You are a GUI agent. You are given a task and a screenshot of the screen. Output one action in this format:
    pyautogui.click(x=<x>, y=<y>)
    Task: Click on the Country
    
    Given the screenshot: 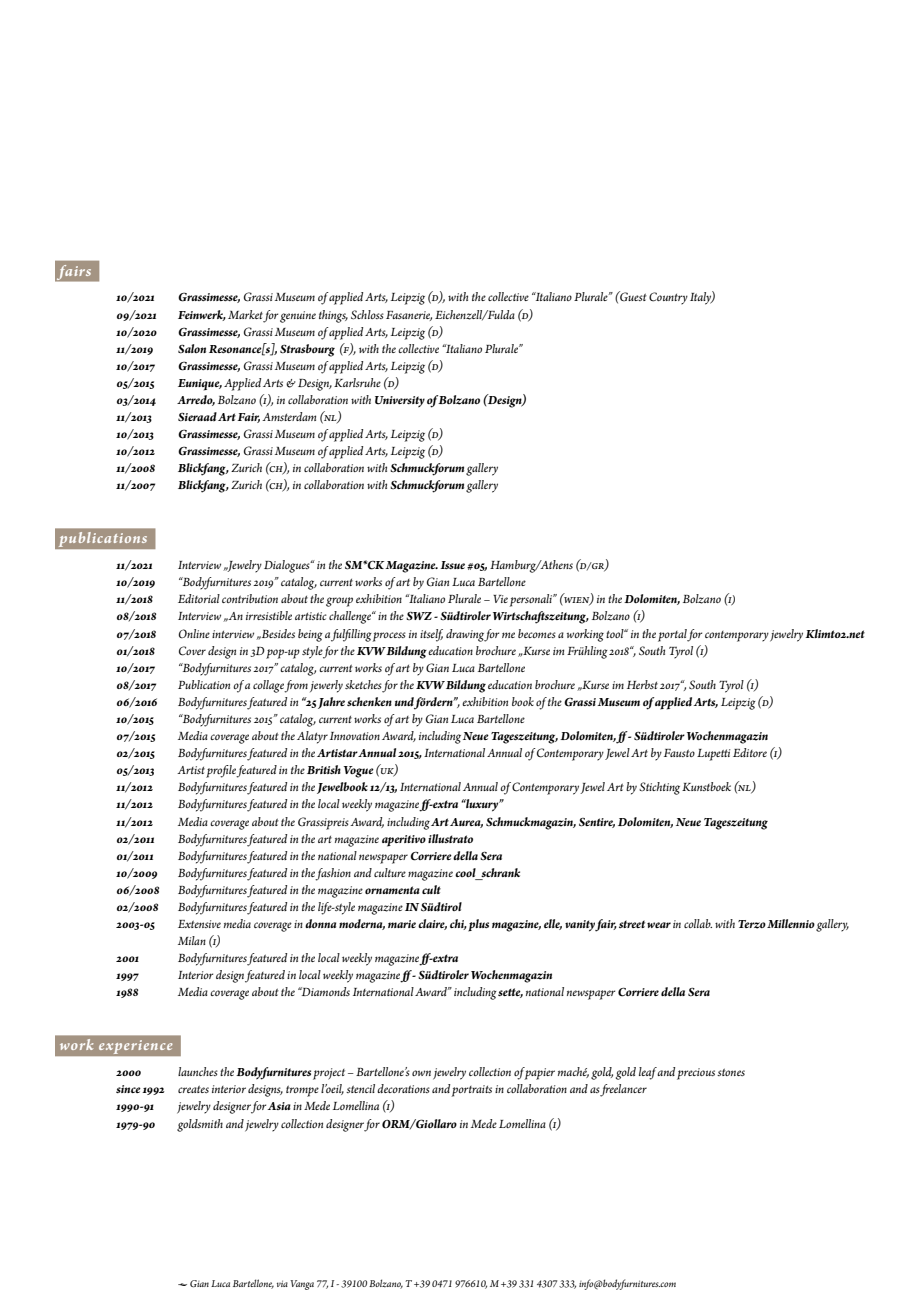 What is the action you would take?
    pyautogui.click(x=668, y=298)
